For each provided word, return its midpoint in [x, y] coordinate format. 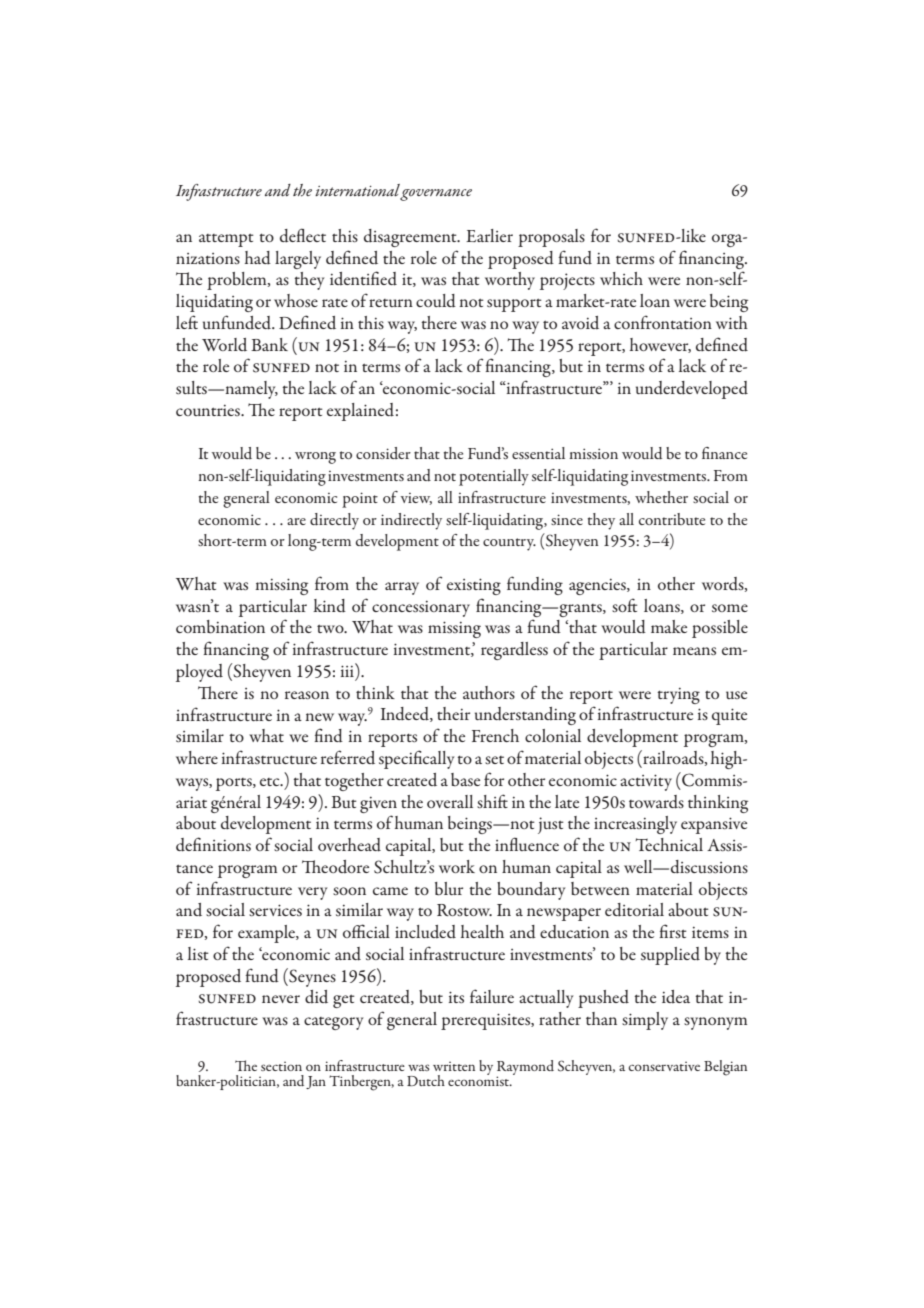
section [281, 1066]
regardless [514, 651]
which [621, 278]
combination [220, 627]
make [669, 626]
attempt [226, 240]
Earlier [489, 235]
